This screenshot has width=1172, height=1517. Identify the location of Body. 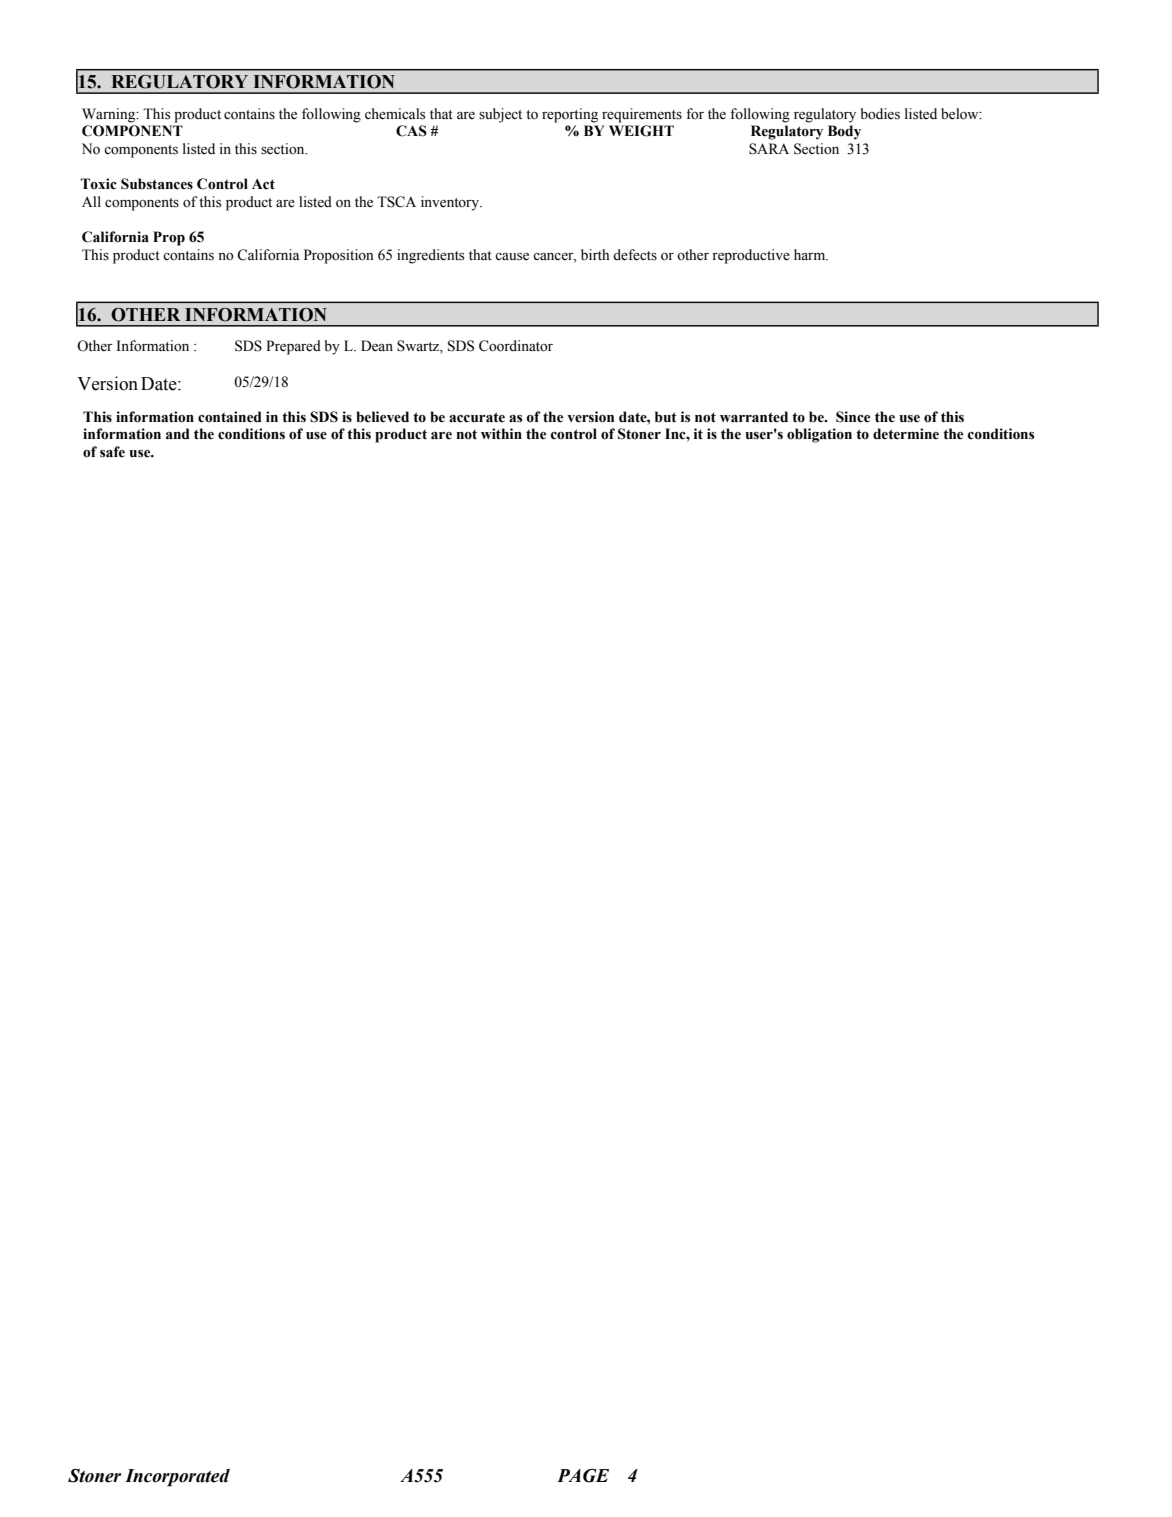
(844, 132).
